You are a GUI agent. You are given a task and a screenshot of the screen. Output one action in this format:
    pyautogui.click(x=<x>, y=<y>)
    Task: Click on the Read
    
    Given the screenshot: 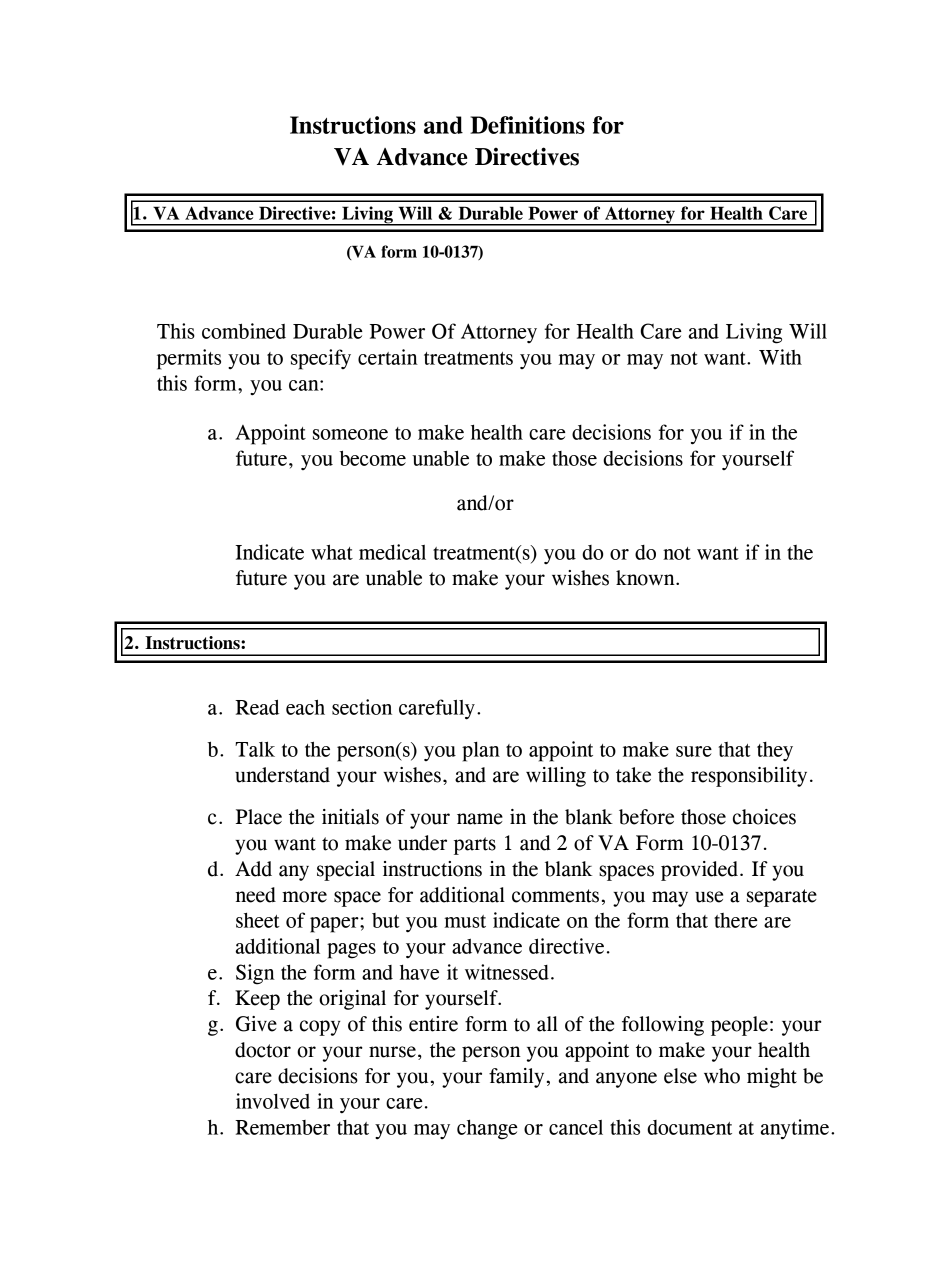 What is the action you would take?
    pyautogui.click(x=257, y=707)
